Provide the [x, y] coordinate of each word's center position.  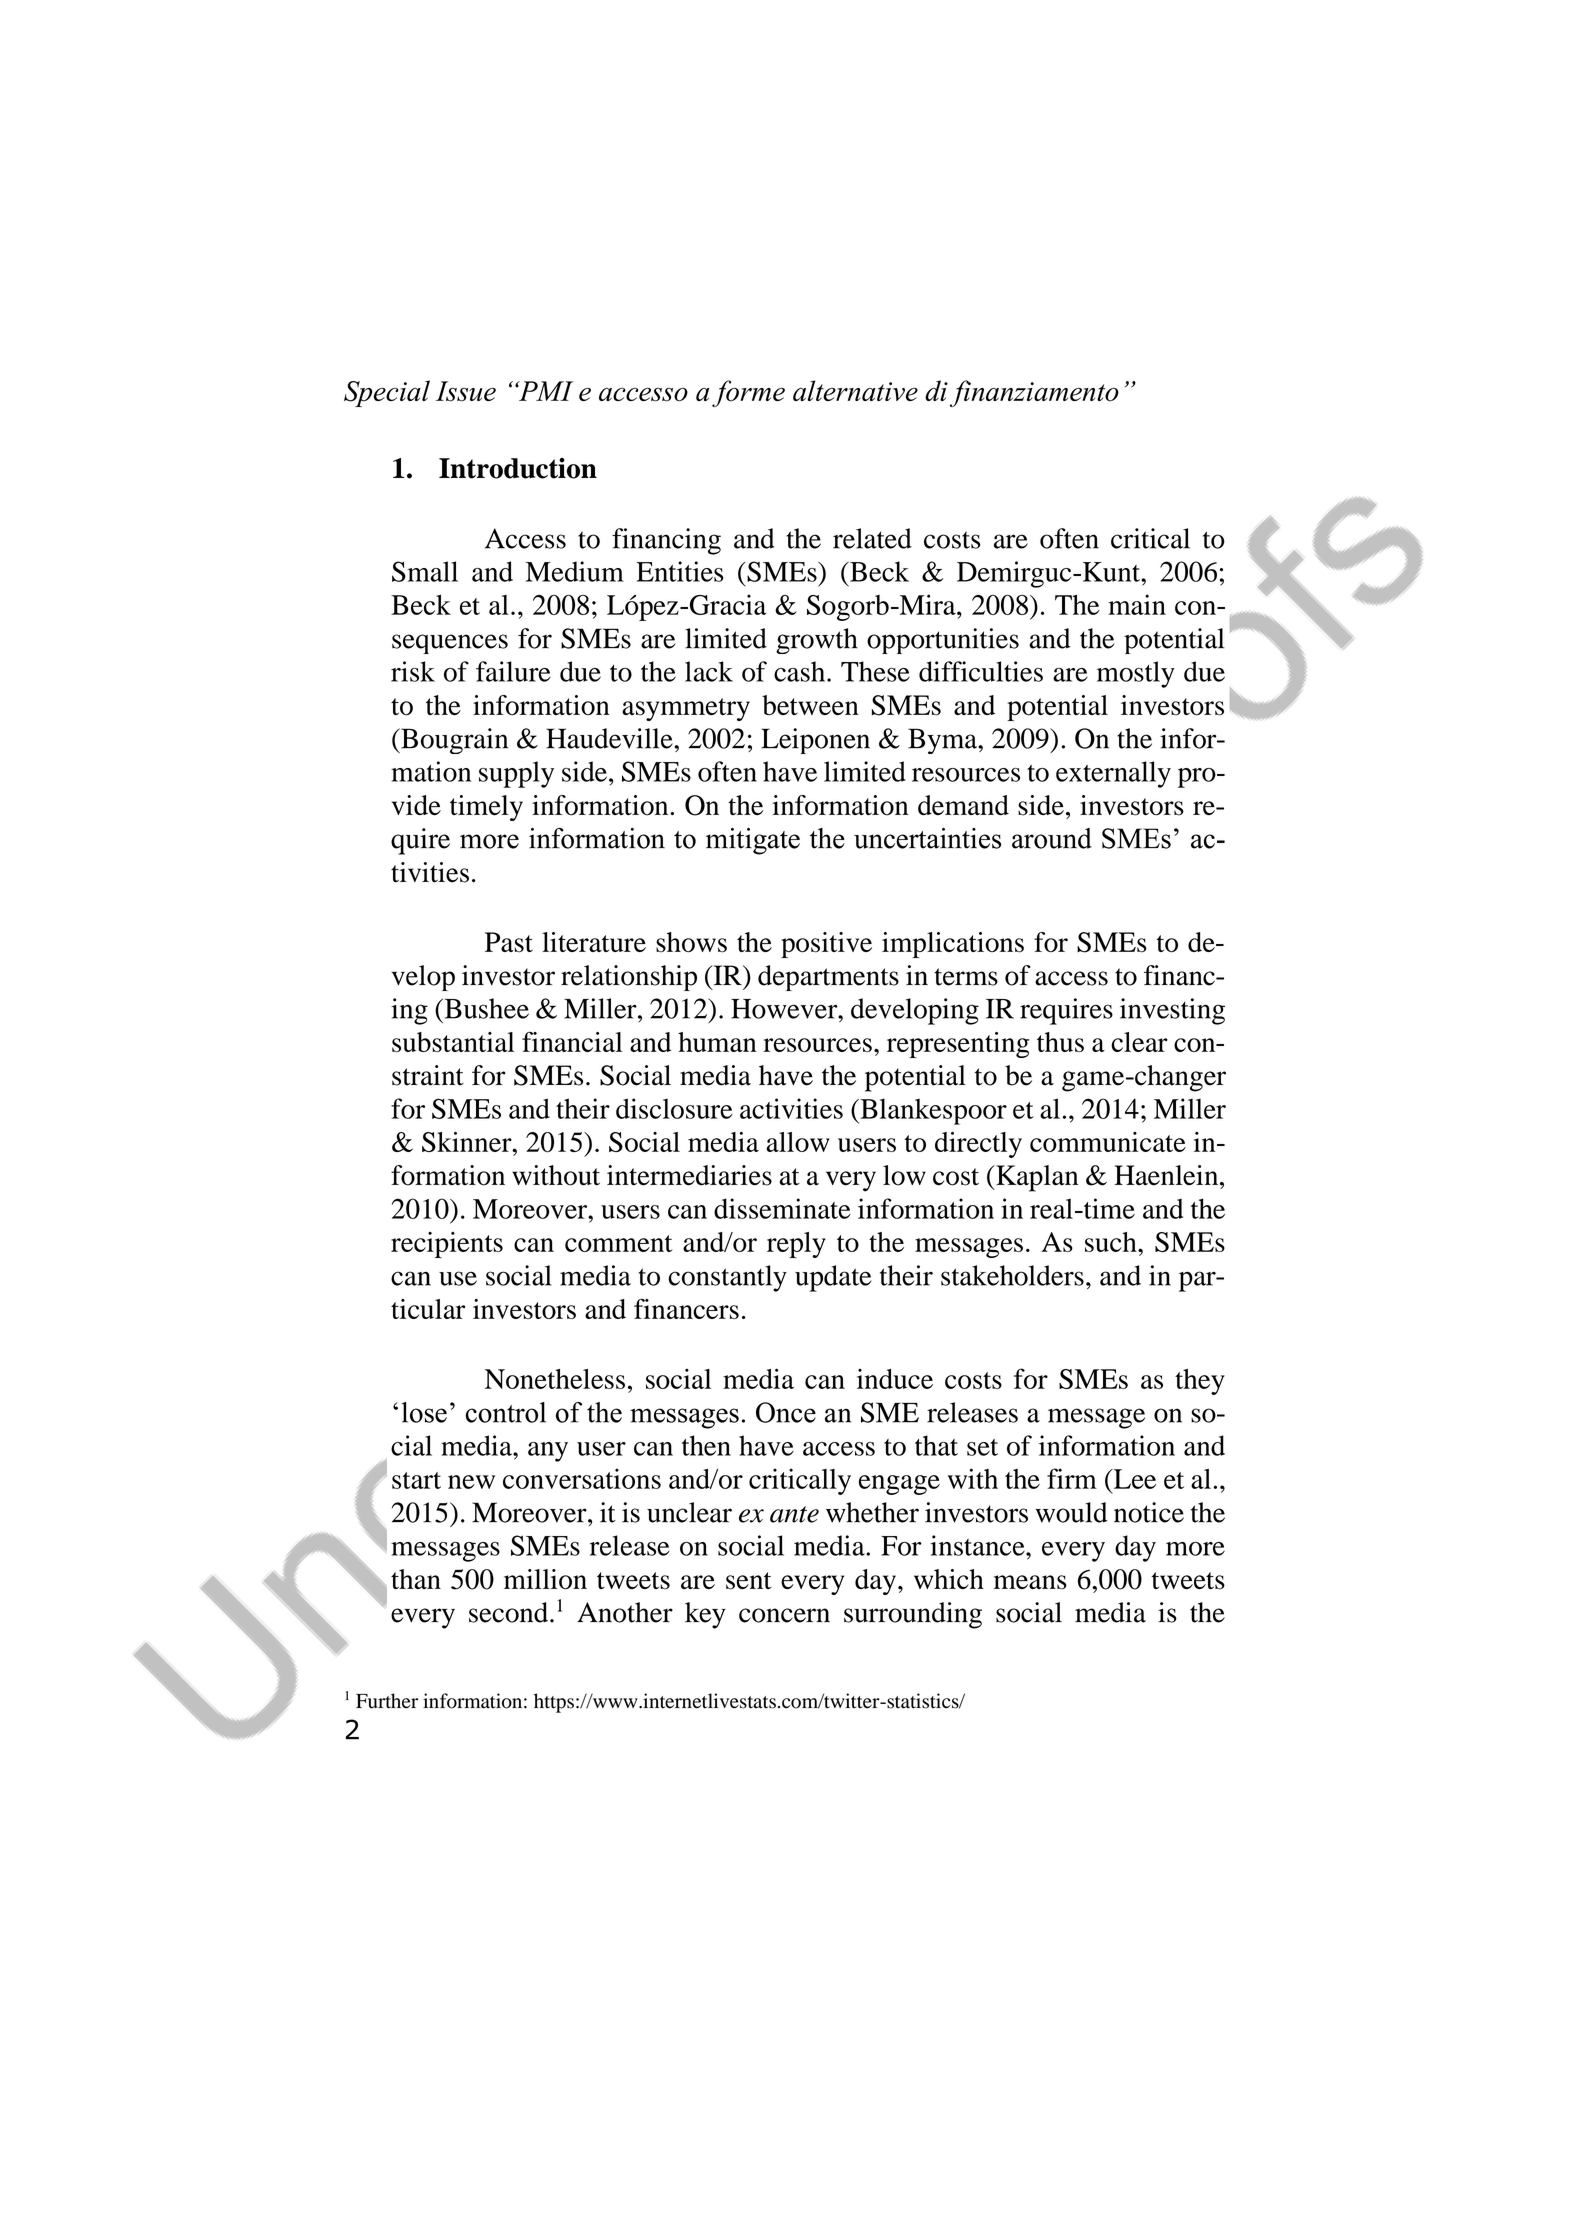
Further [387, 1701]
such [1112, 1242]
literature [594, 942]
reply [796, 1245]
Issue [466, 391]
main [1137, 604]
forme [748, 393]
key [705, 1615]
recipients [447, 1245]
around [1052, 838]
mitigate [753, 841]
